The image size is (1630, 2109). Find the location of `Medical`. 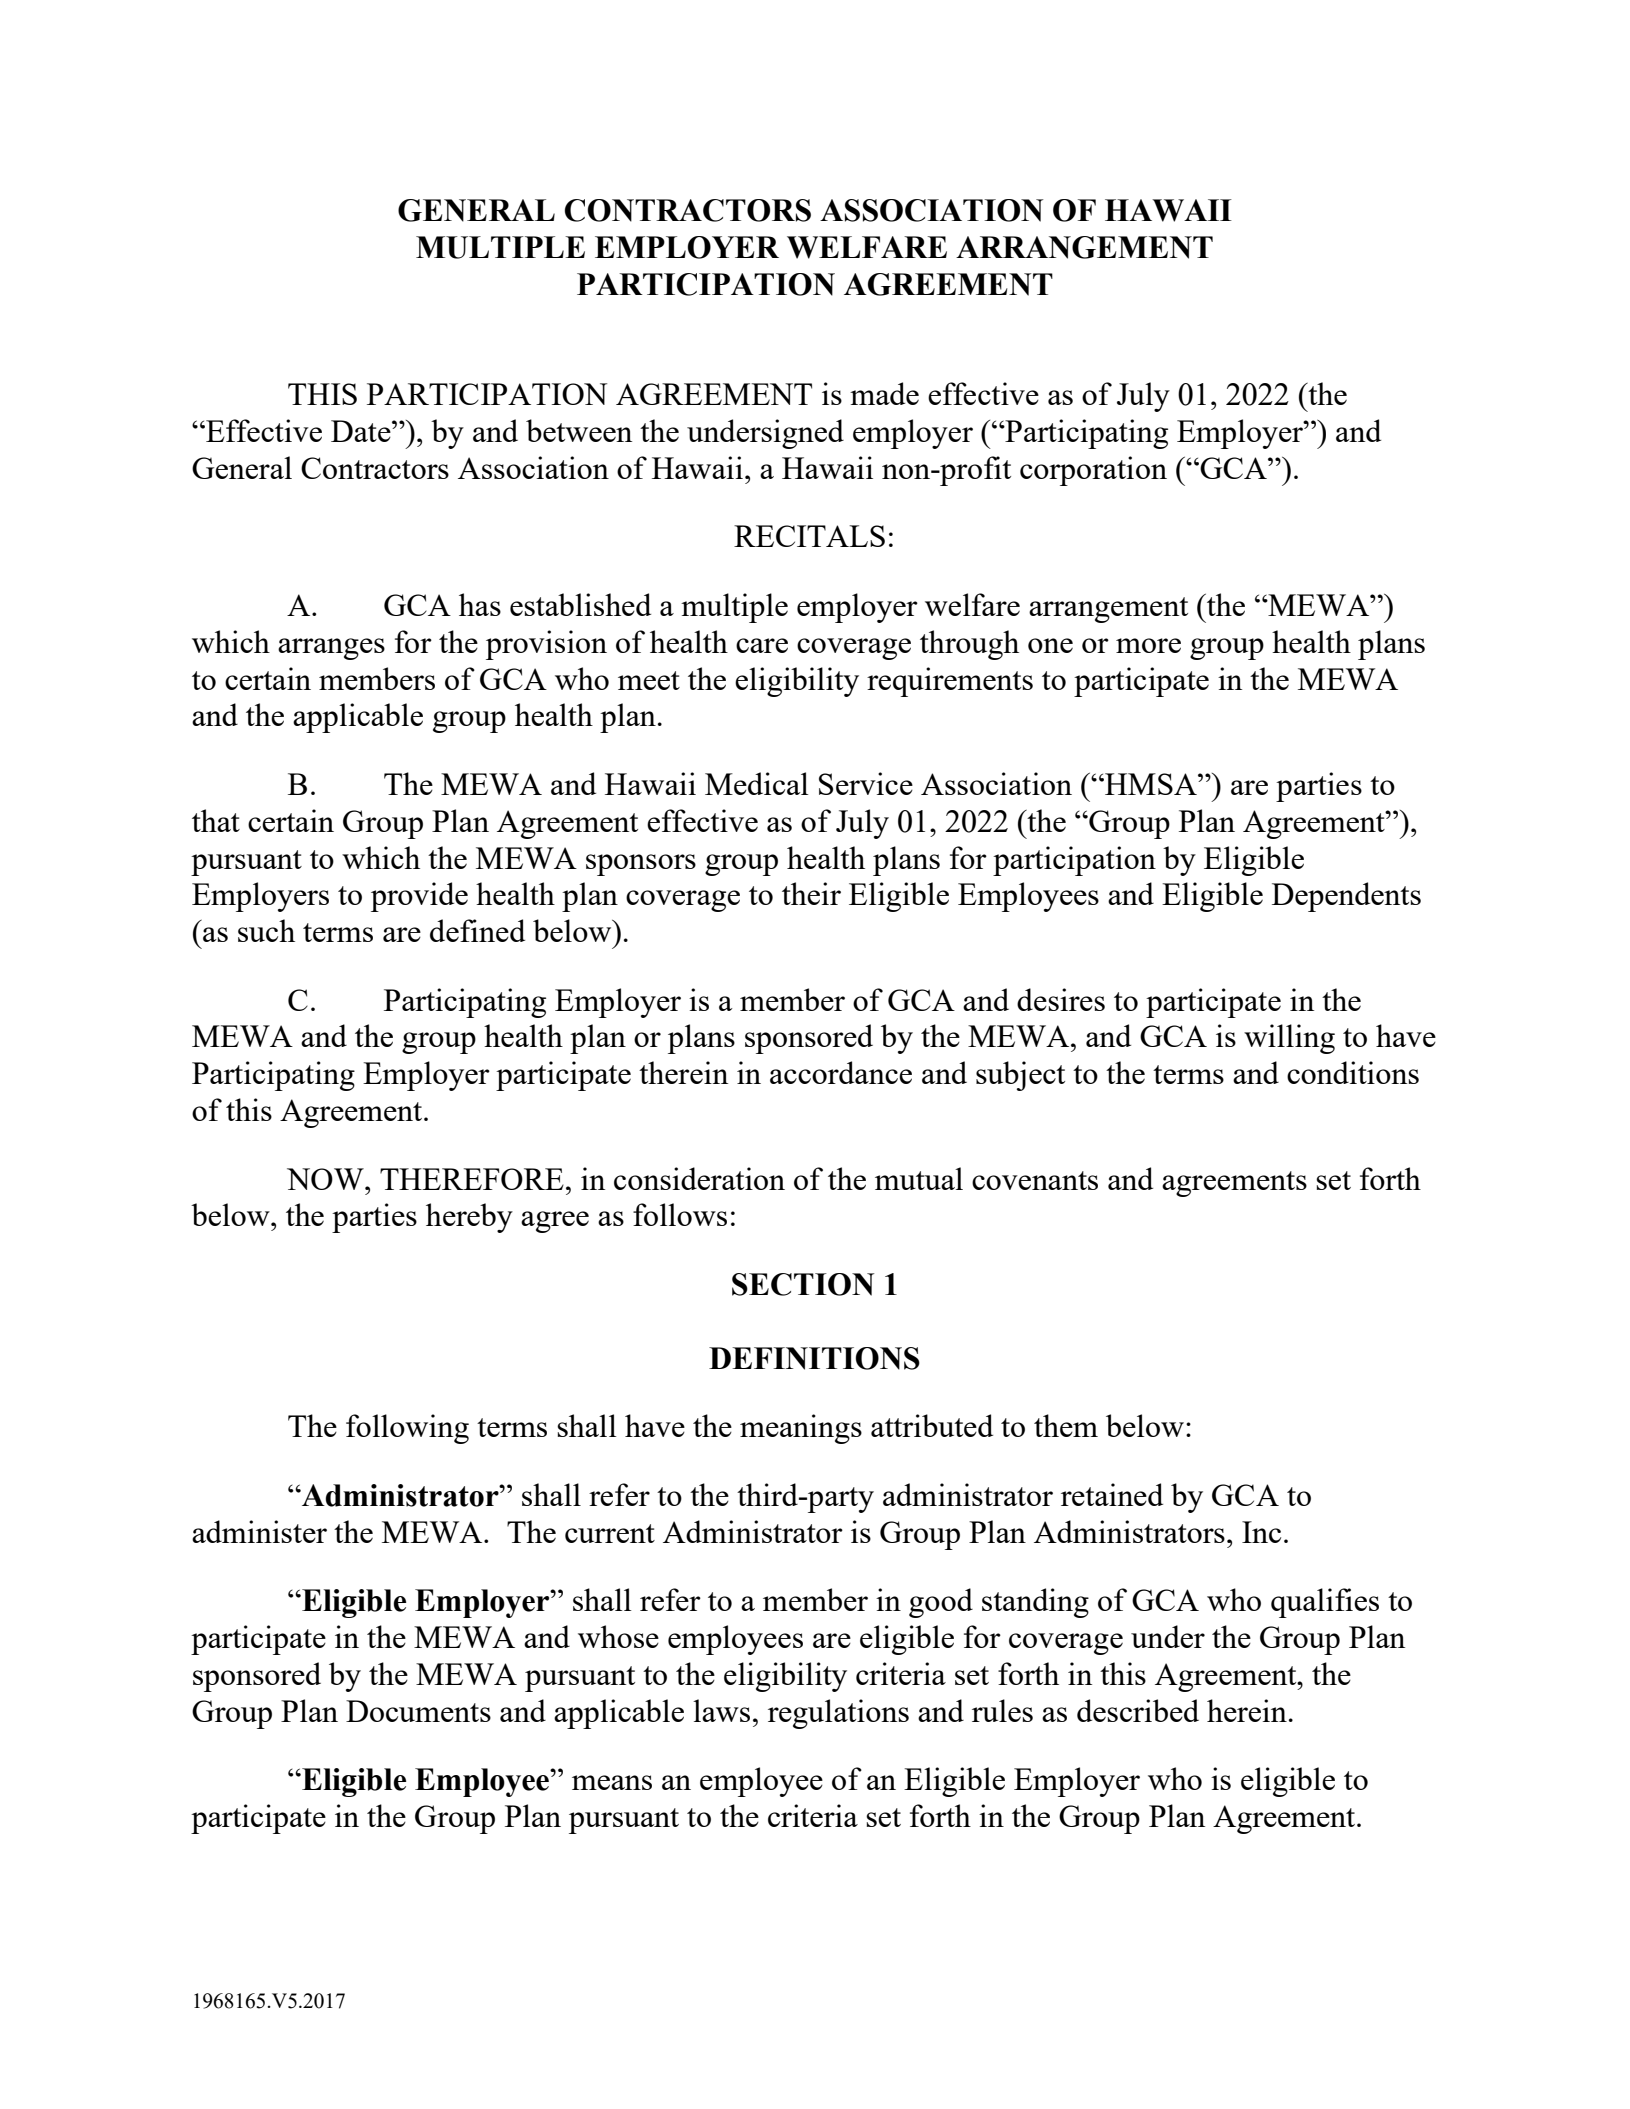

Medical is located at coordinates (757, 783).
